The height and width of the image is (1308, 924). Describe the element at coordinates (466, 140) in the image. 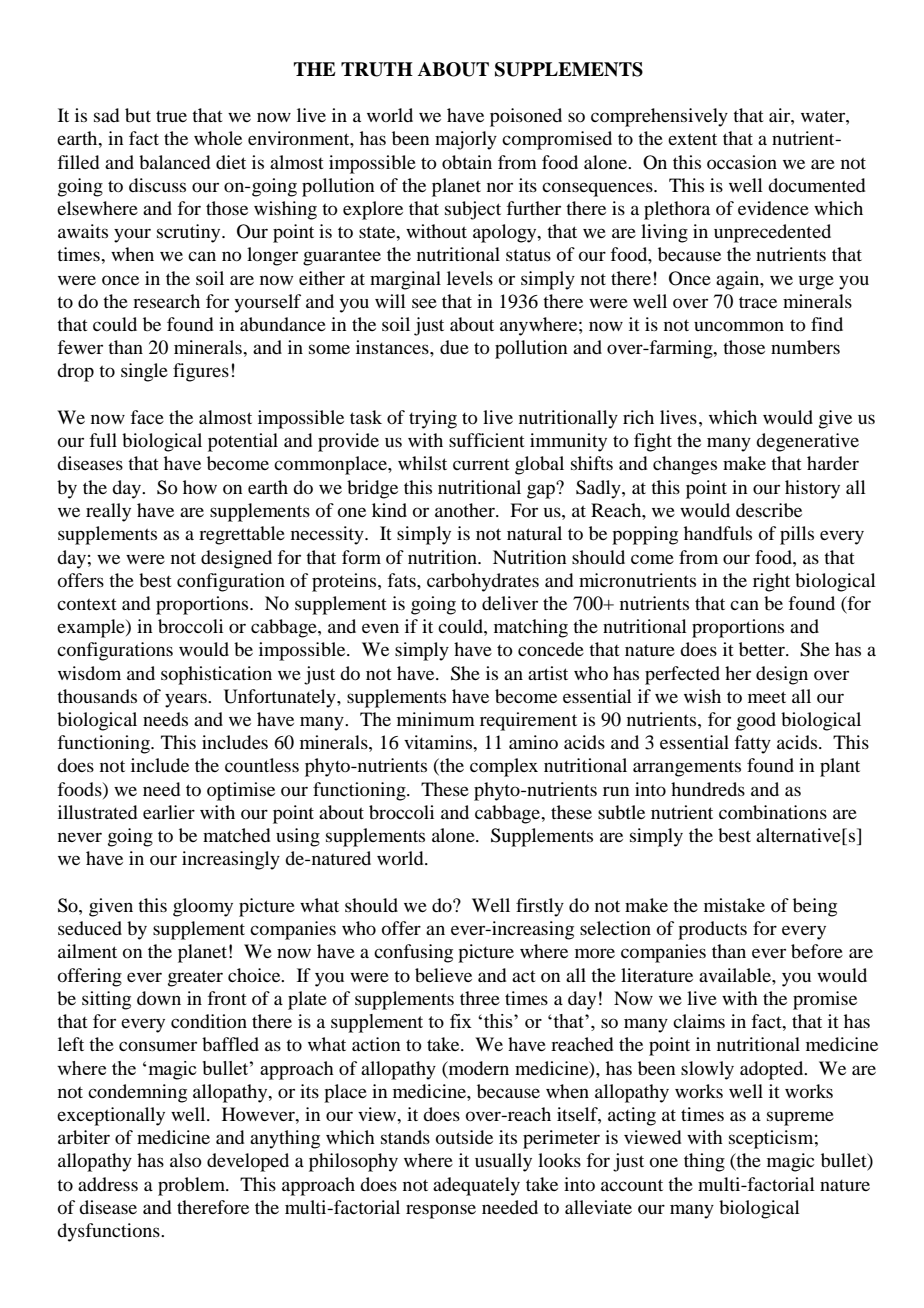

I see `majorly` at that location.
